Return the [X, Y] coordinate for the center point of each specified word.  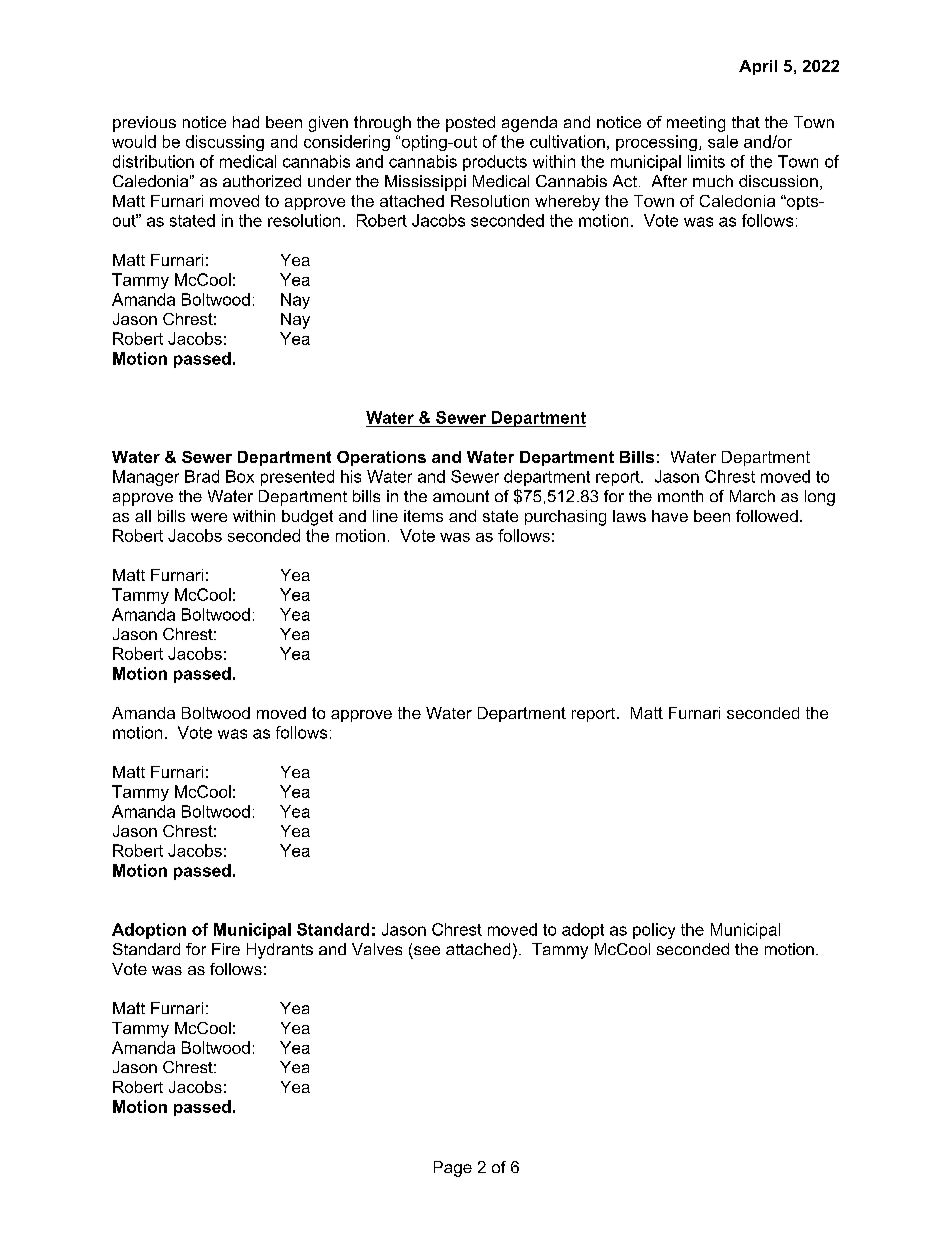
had [246, 122]
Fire [226, 949]
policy [654, 931]
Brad [202, 476]
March [752, 496]
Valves [377, 949]
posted [470, 124]
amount [461, 496]
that [746, 122]
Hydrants [280, 951]
